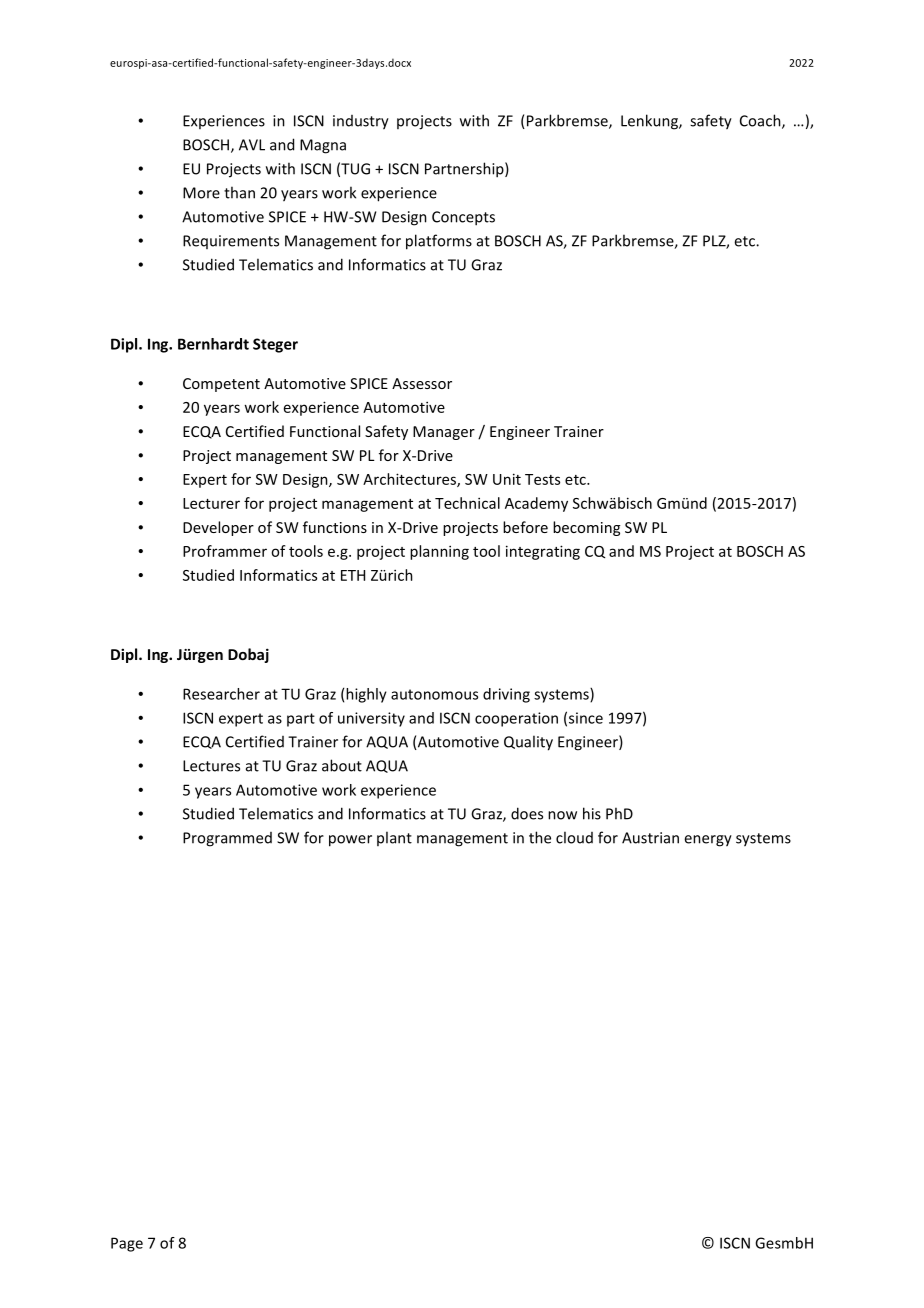  Describe the element at coordinates (227, 839) in the screenshot. I see `Programmed` at that location.
